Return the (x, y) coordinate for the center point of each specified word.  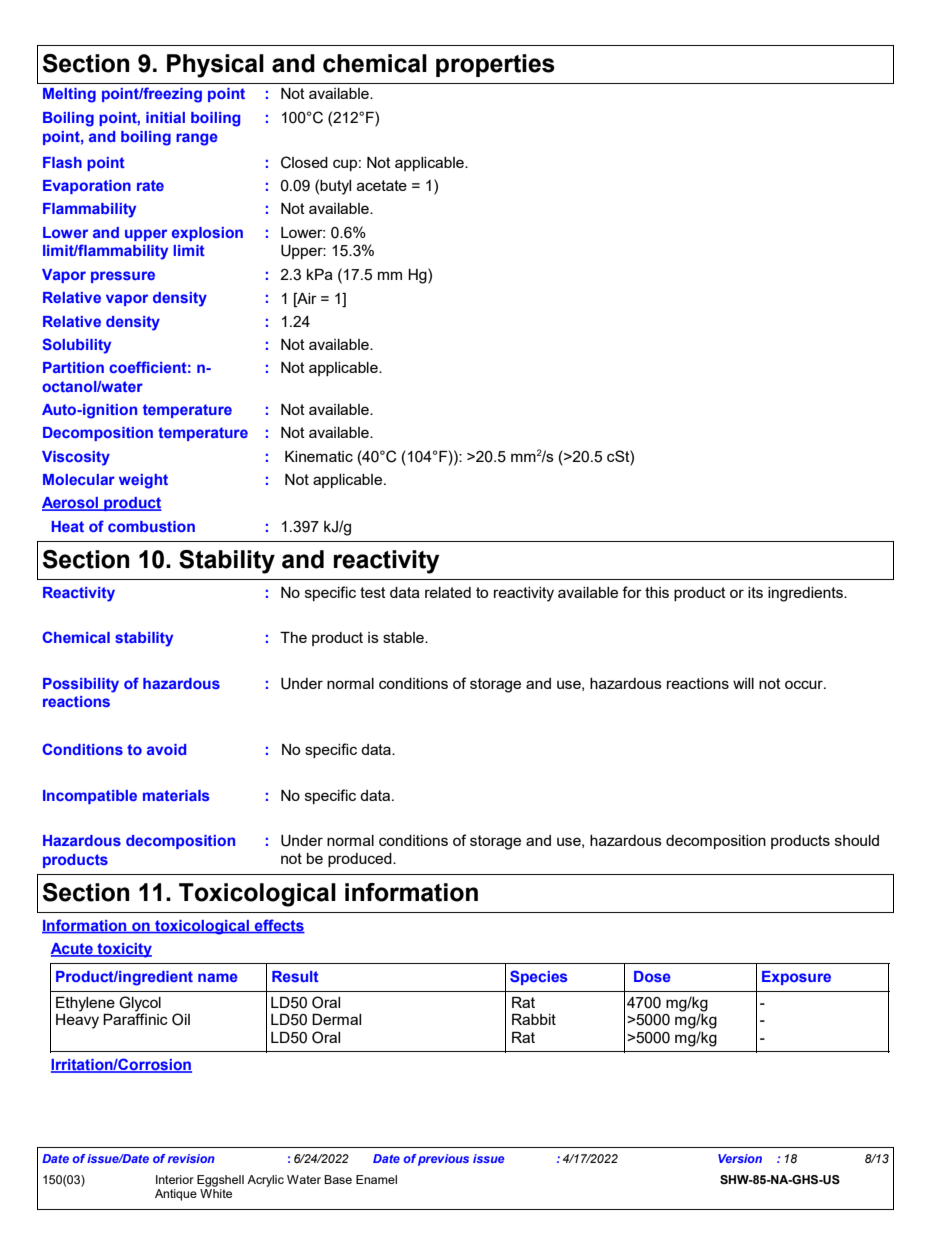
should (857, 840)
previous (443, 1160)
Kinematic (319, 456)
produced (361, 860)
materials (176, 795)
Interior (175, 1179)
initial (165, 117)
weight (143, 481)
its (755, 592)
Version (740, 1158)
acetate (382, 185)
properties (495, 65)
